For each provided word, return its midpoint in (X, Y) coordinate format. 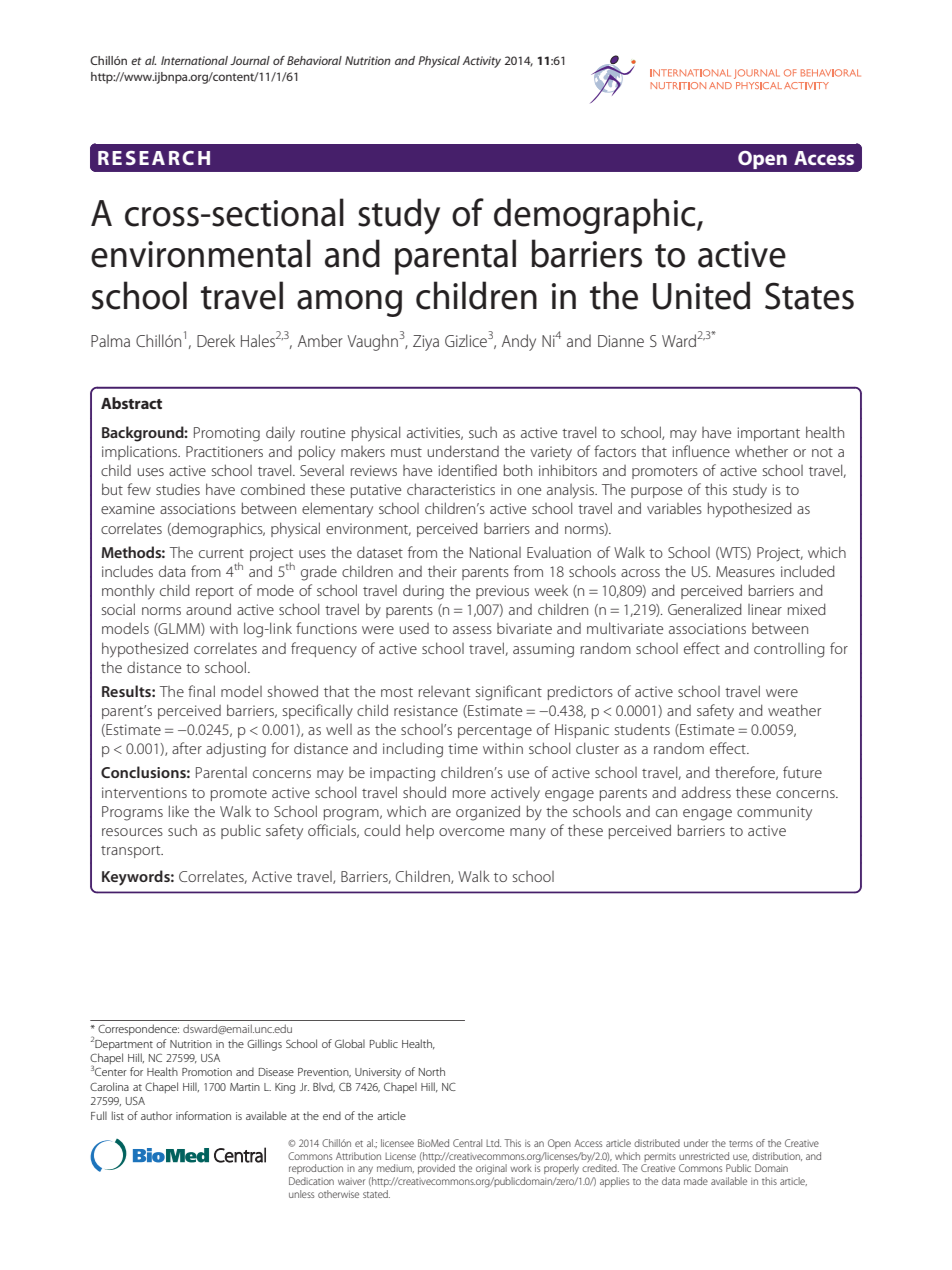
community (774, 813)
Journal (250, 60)
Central (467, 1143)
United (701, 295)
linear (765, 609)
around (208, 609)
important (769, 434)
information (203, 1115)
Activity (482, 62)
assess (472, 630)
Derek (216, 340)
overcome (471, 832)
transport (132, 852)
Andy (519, 342)
